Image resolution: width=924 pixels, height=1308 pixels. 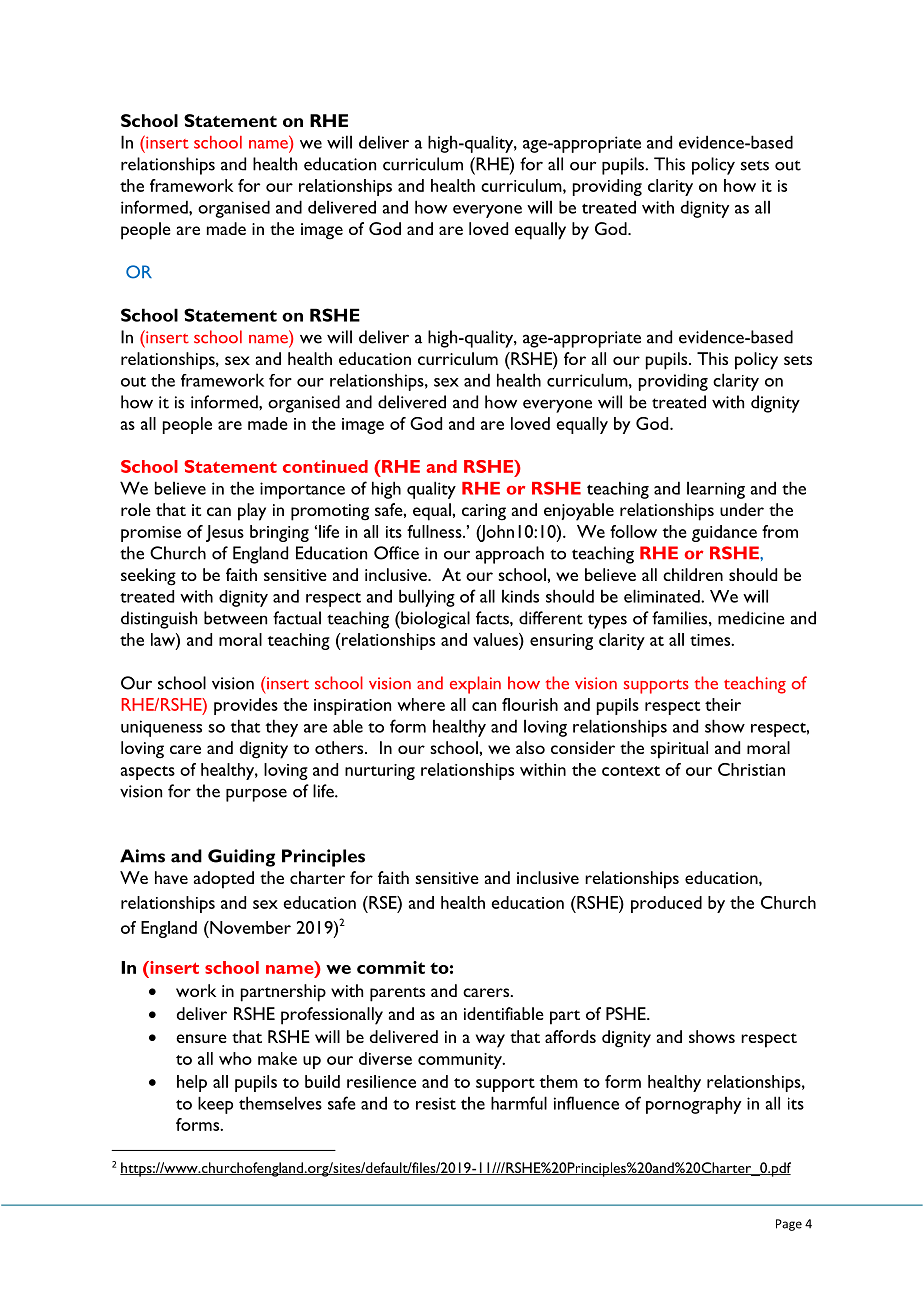 What do you see at coordinates (252, 512) in the page?
I see `play` at bounding box center [252, 512].
